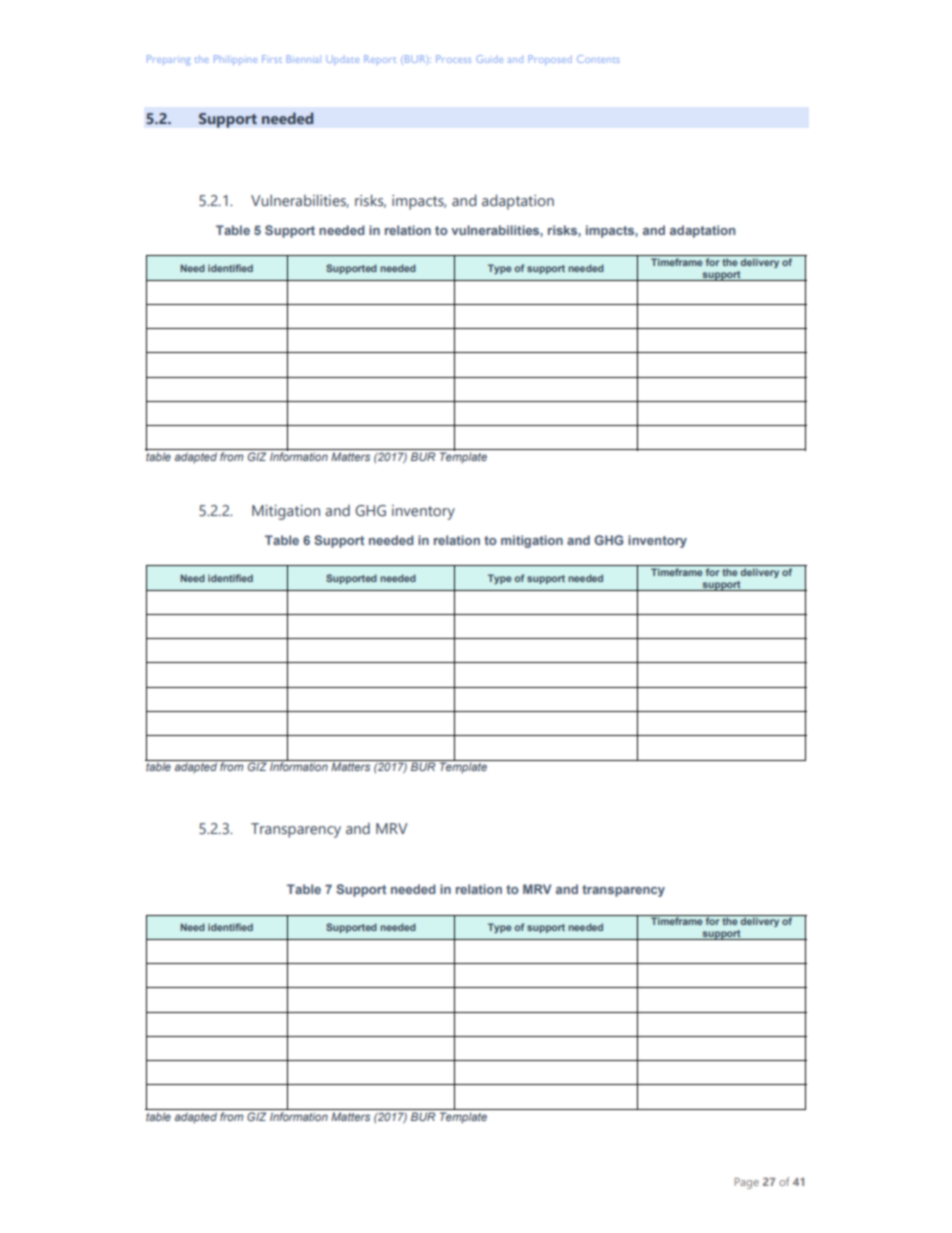 The width and height of the image is (952, 1233). I want to click on Philippine, so click(235, 60).
